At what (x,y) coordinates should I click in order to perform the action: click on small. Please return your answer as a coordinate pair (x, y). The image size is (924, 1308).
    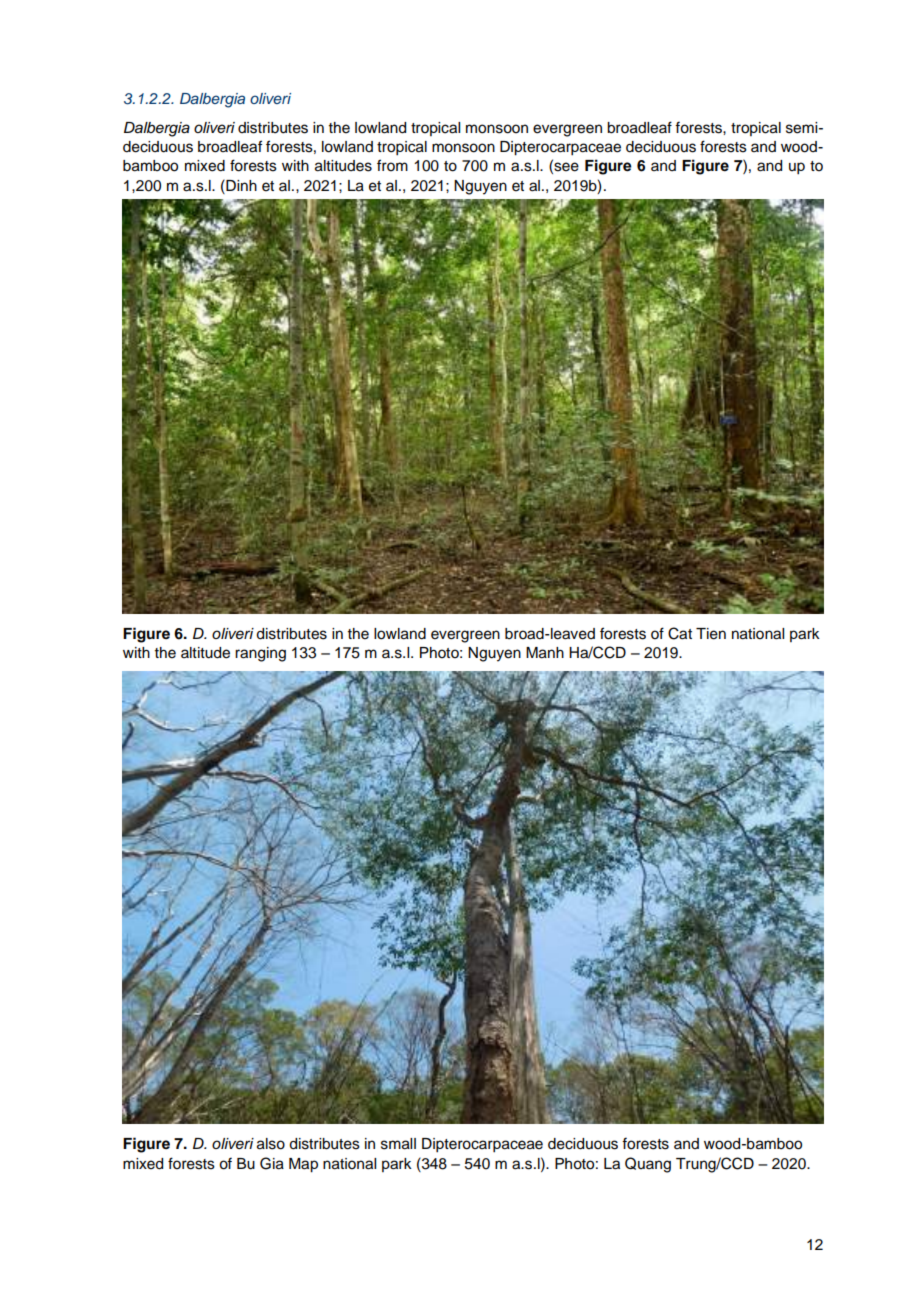
    Looking at the image, I should click on (398, 1144).
